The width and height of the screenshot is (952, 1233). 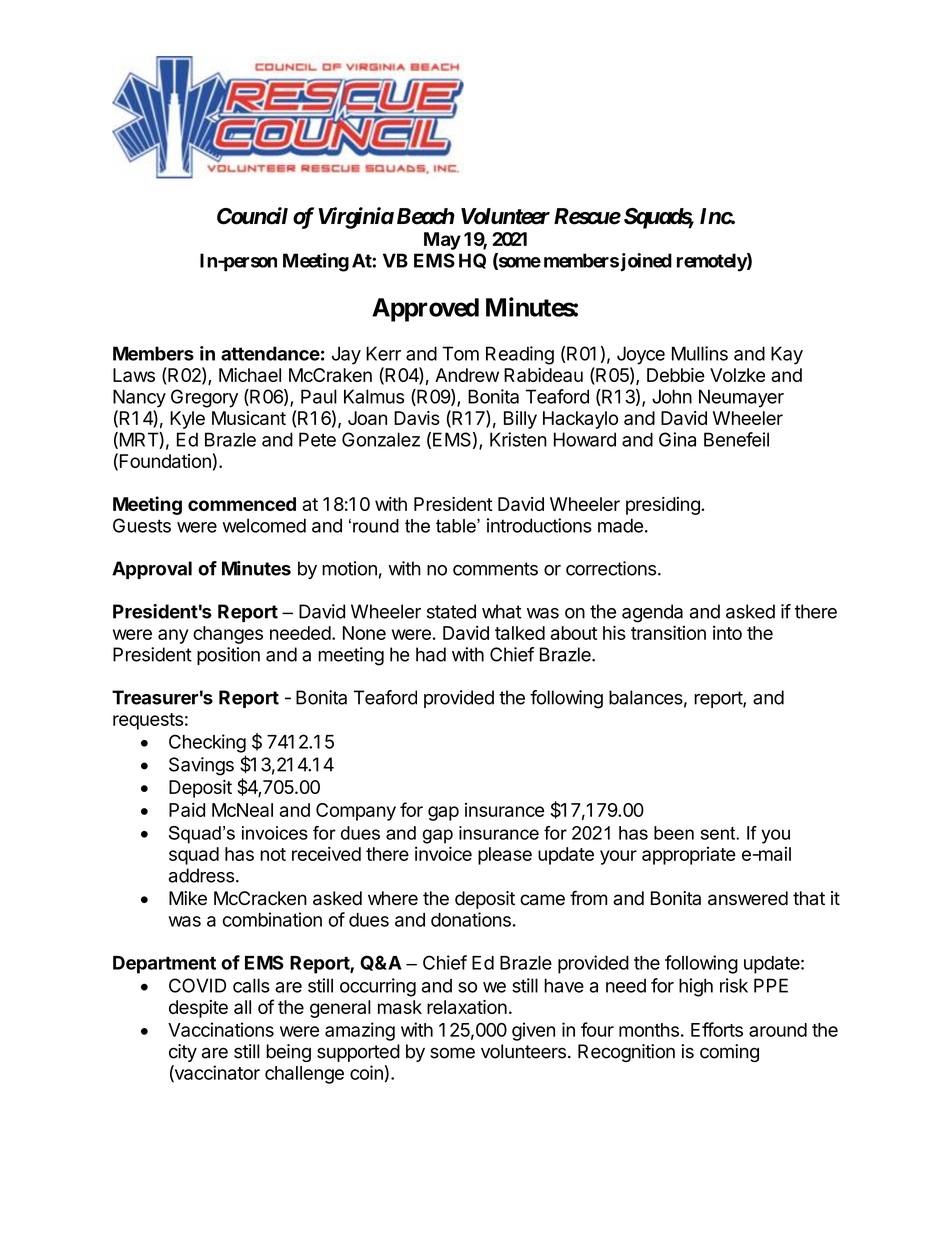 I want to click on Council, so click(x=252, y=216).
